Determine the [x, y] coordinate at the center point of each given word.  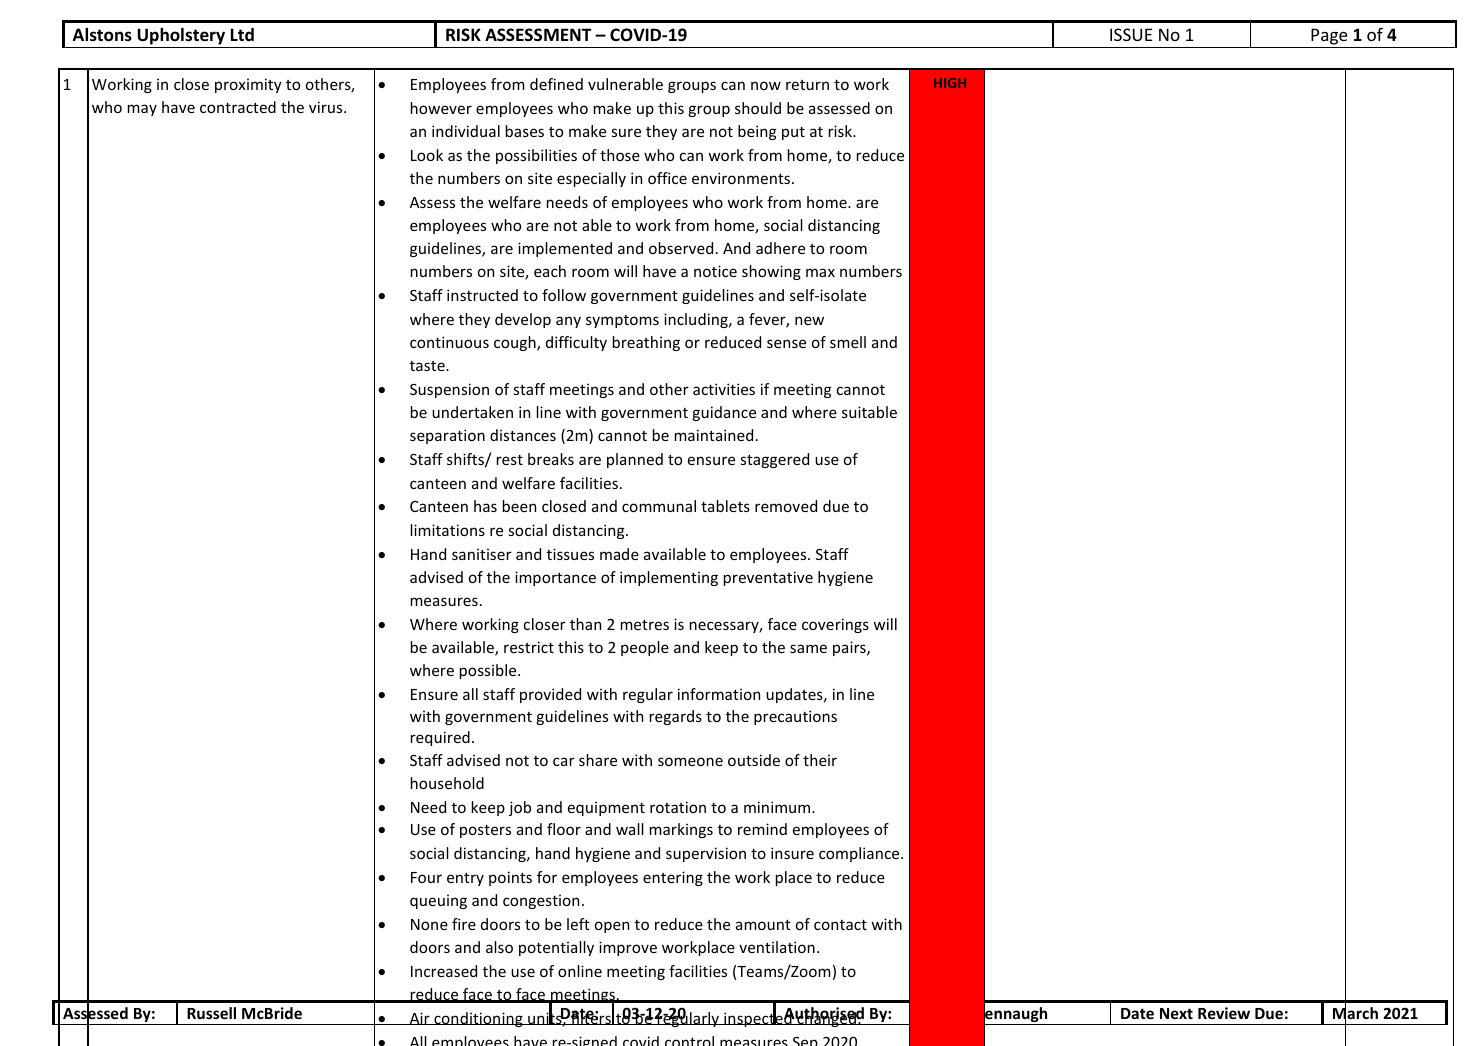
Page [1329, 36]
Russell [211, 1013]
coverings [835, 625]
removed [786, 506]
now [766, 85]
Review [1224, 1013]
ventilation [777, 947]
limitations [448, 530]
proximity [248, 85]
